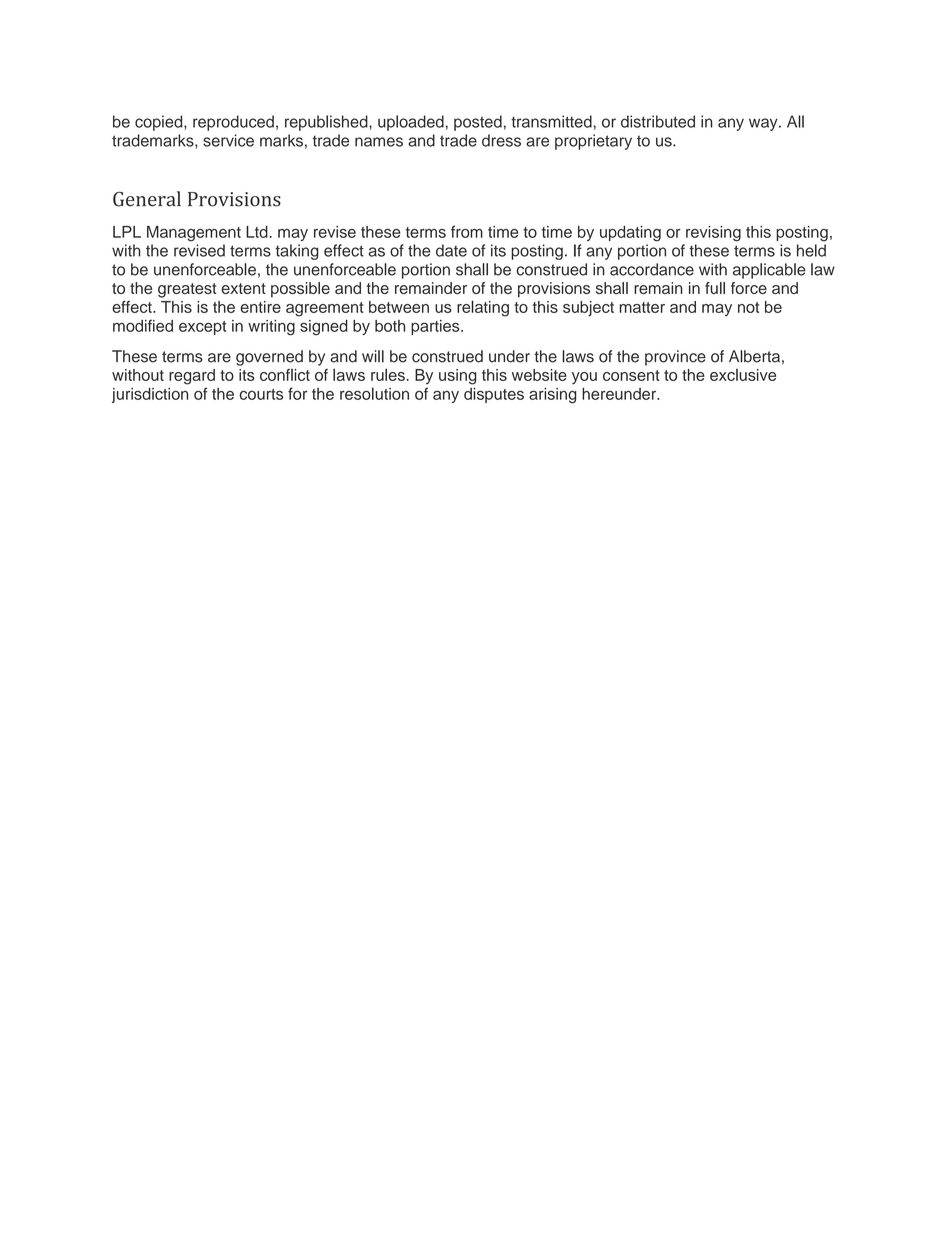 The width and height of the image is (952, 1233). What do you see at coordinates (769, 271) in the image?
I see `applicable` at bounding box center [769, 271].
